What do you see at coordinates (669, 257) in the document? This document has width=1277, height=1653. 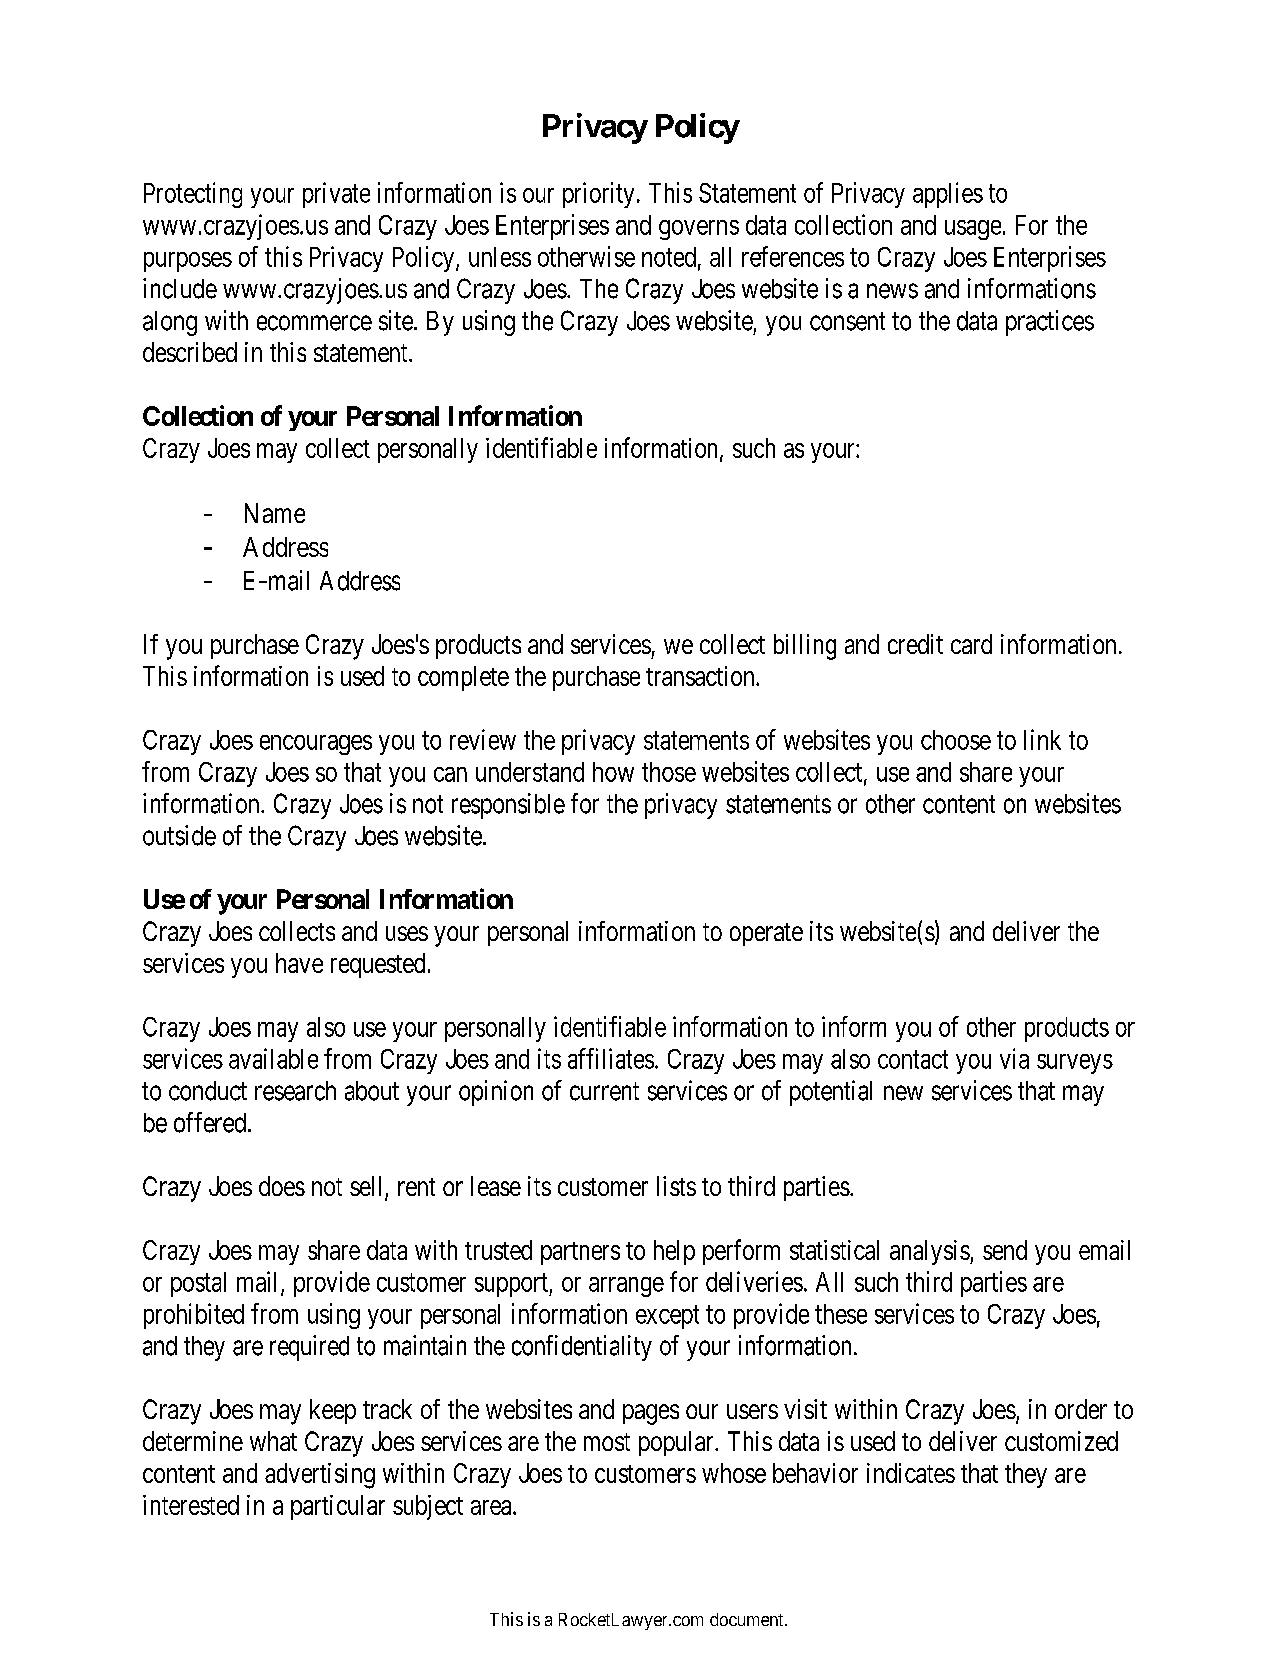 I see `noted` at bounding box center [669, 257].
